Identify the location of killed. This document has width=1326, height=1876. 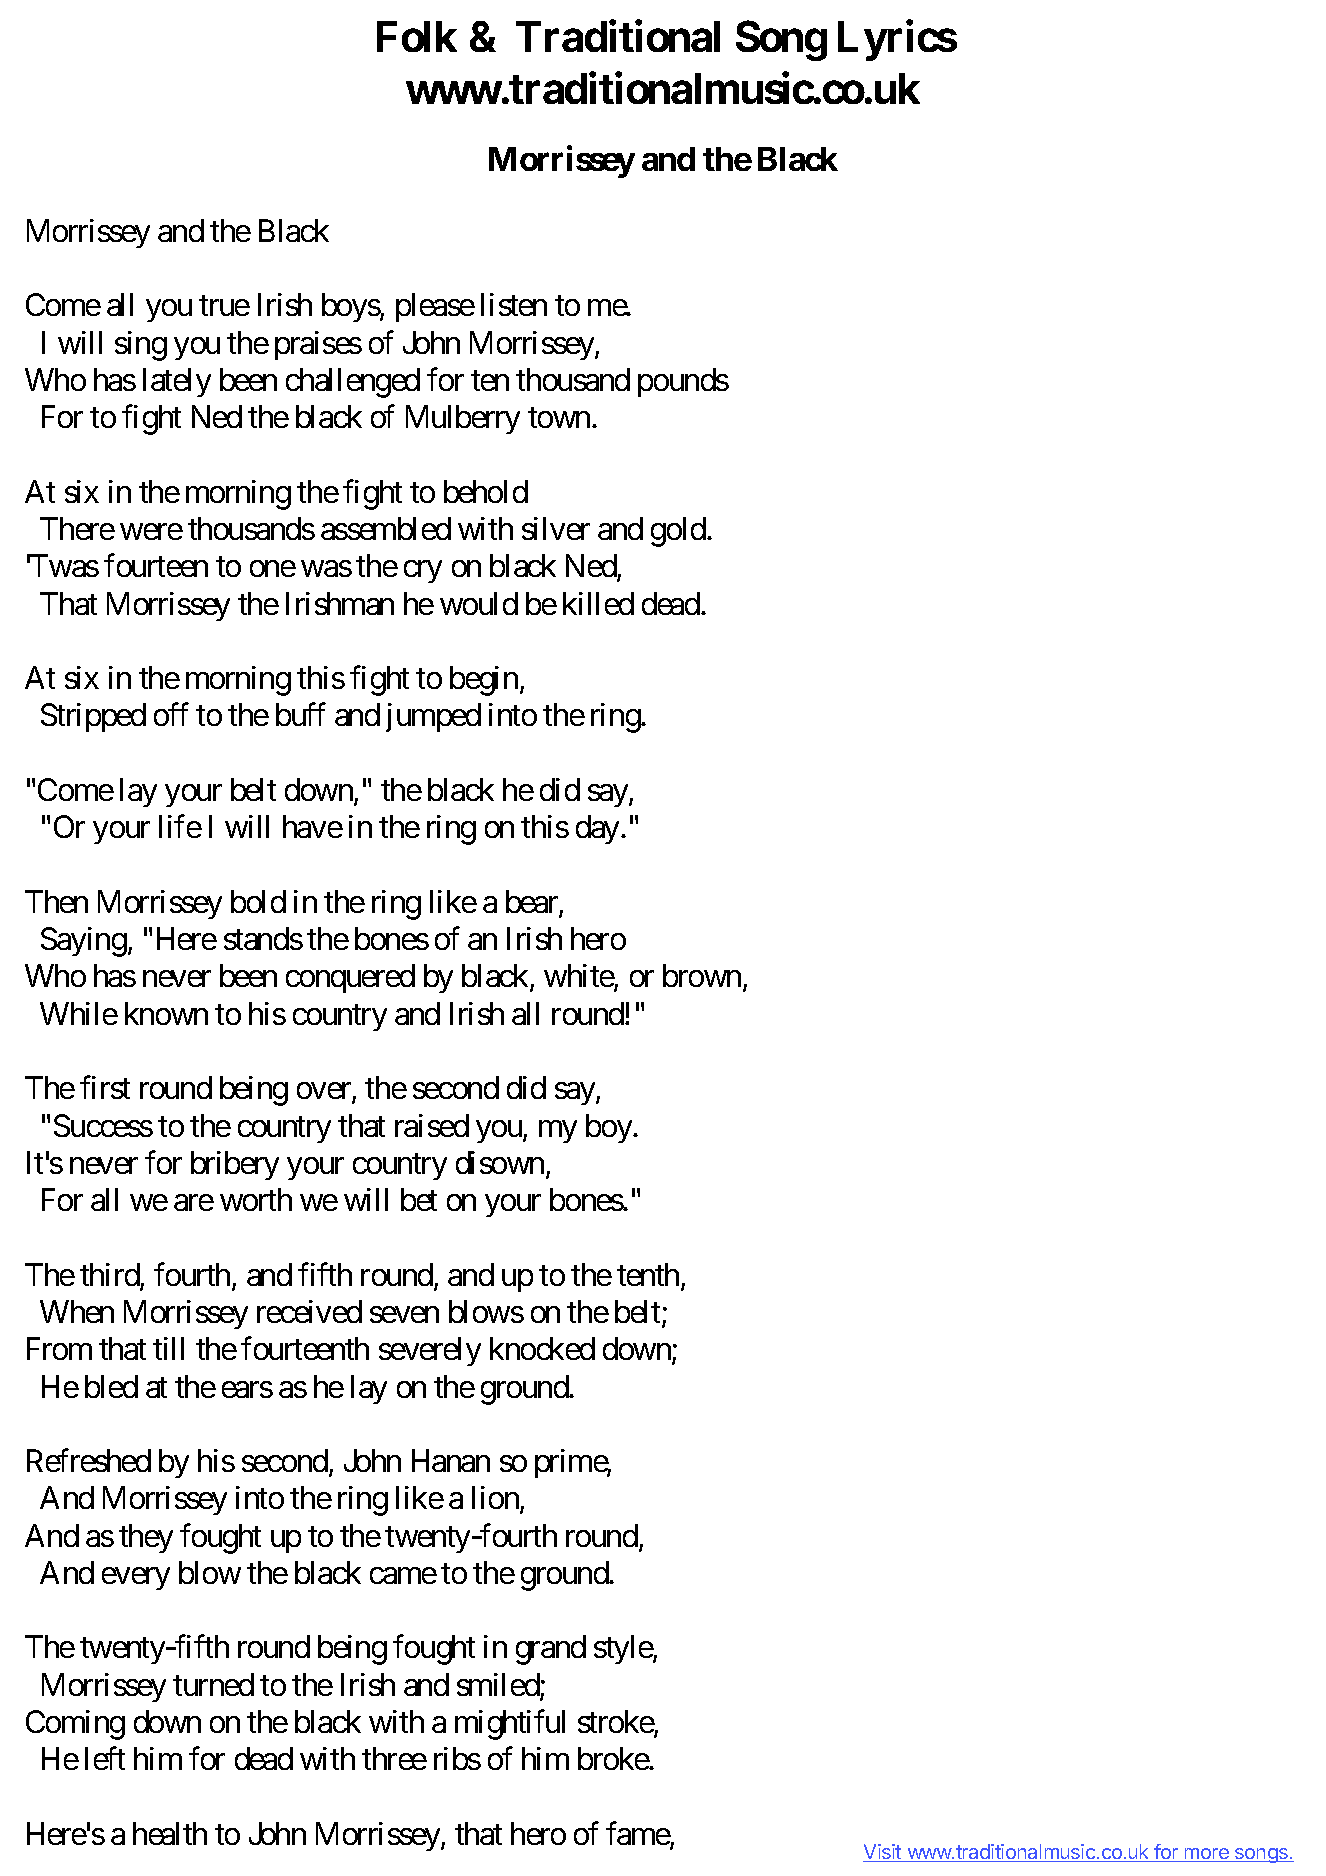
(598, 603).
